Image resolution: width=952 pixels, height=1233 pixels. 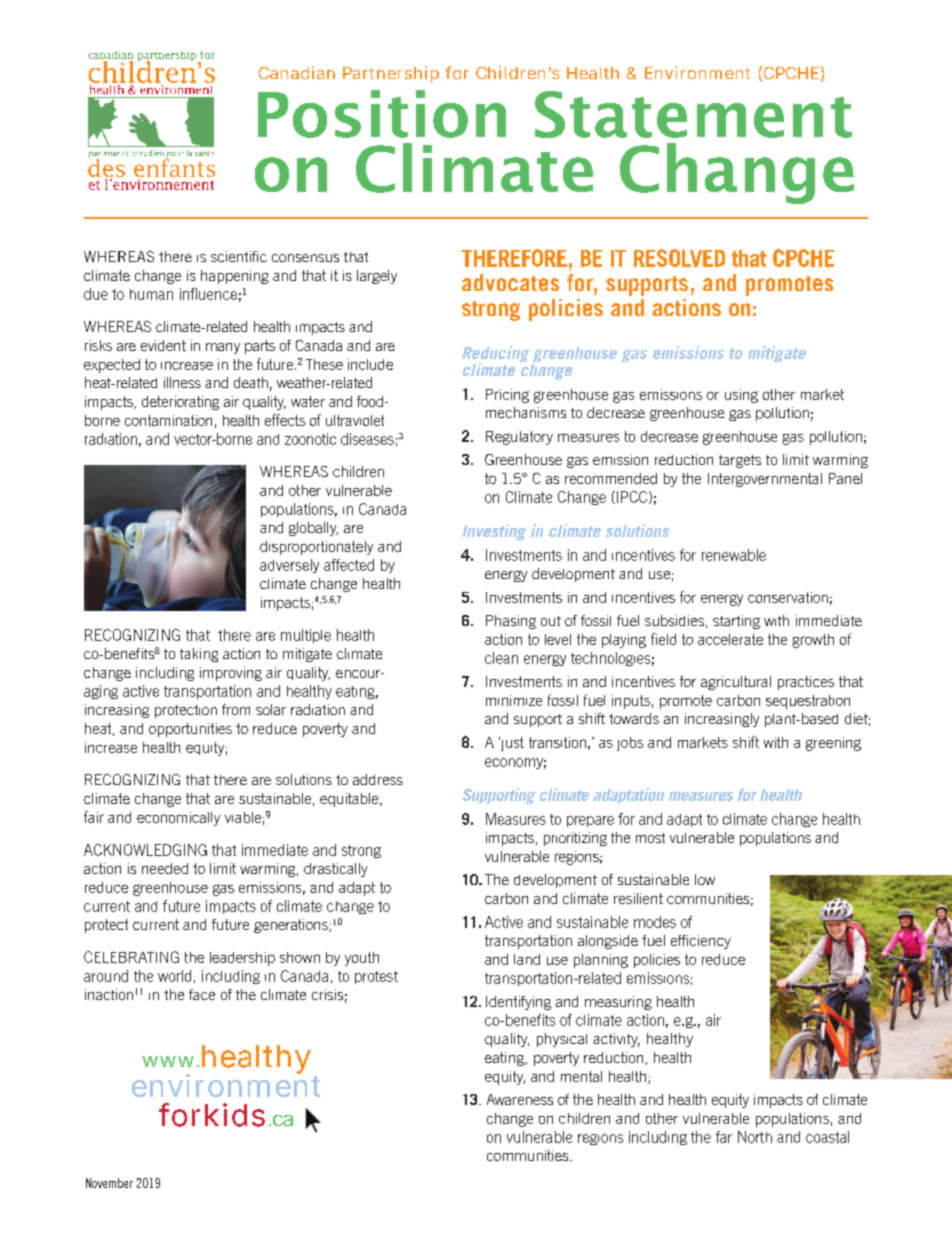 I want to click on Statement, so click(x=693, y=114).
